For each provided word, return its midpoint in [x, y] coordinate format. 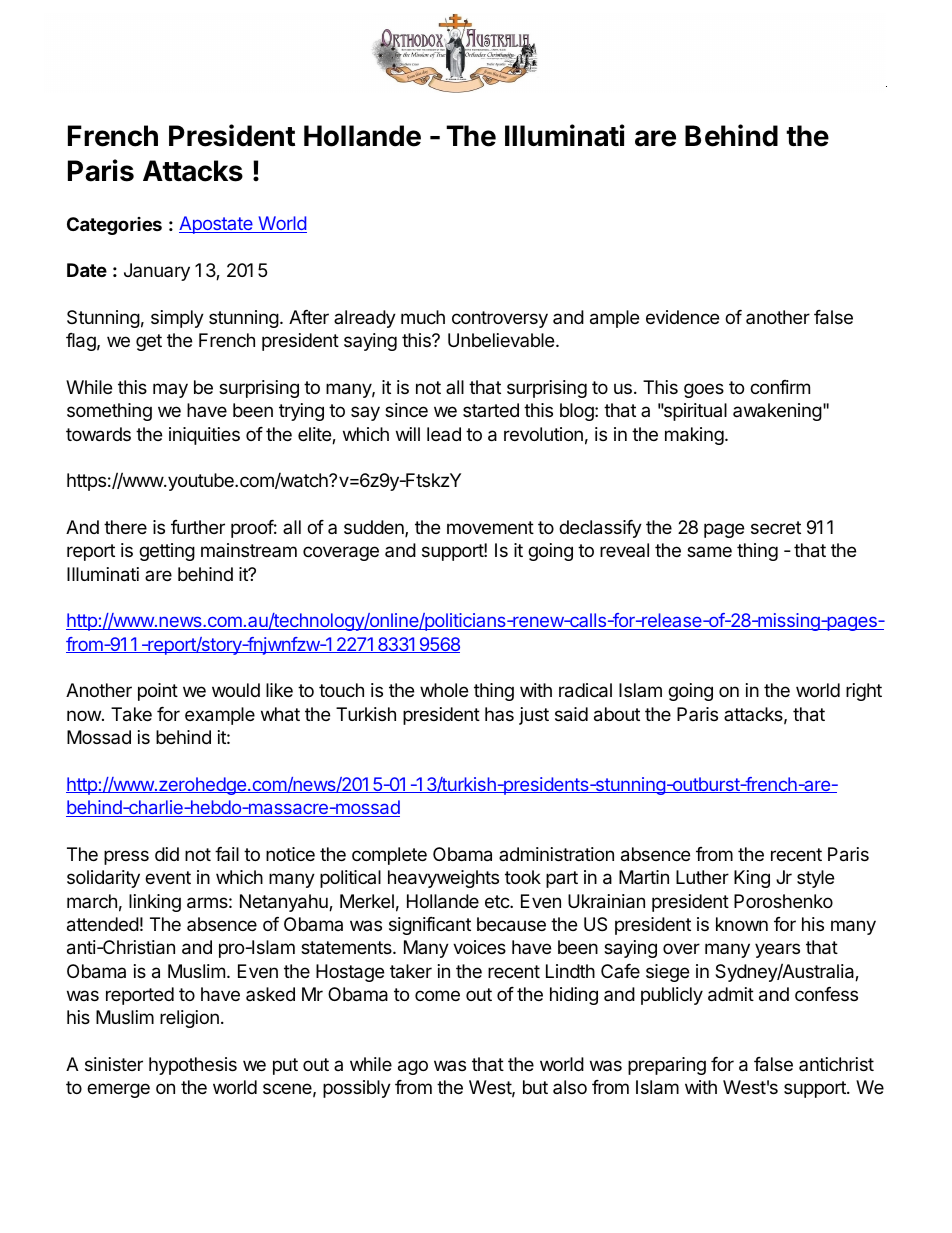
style [815, 879]
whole [444, 690]
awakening [777, 412]
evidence [682, 317]
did [167, 854]
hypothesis [193, 1066]
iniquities [204, 436]
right [864, 692]
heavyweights [443, 879]
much [423, 317]
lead [444, 434]
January [157, 272]
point [158, 692]
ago [413, 1067]
